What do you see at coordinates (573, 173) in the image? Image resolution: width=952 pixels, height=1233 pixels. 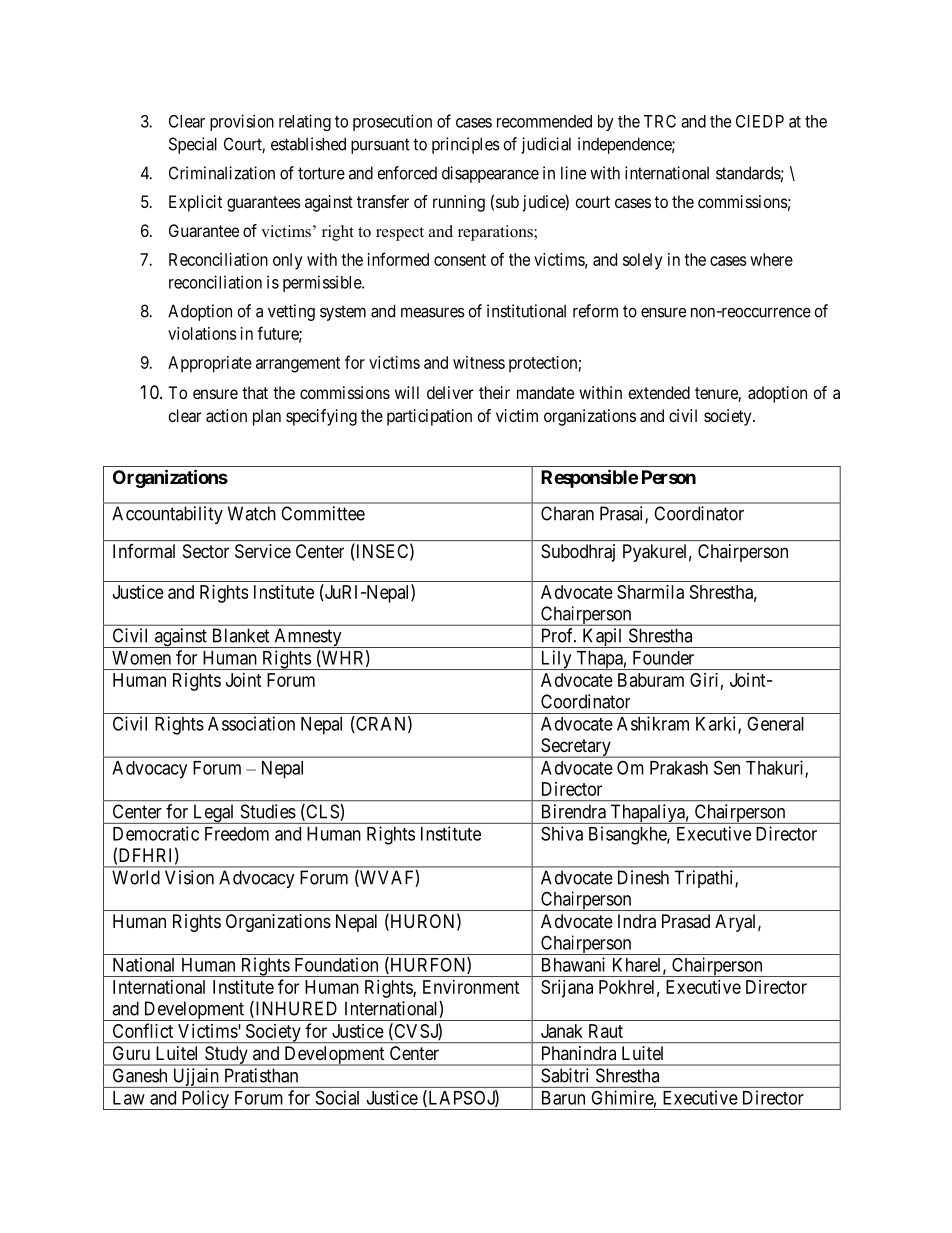 I see `line` at bounding box center [573, 173].
